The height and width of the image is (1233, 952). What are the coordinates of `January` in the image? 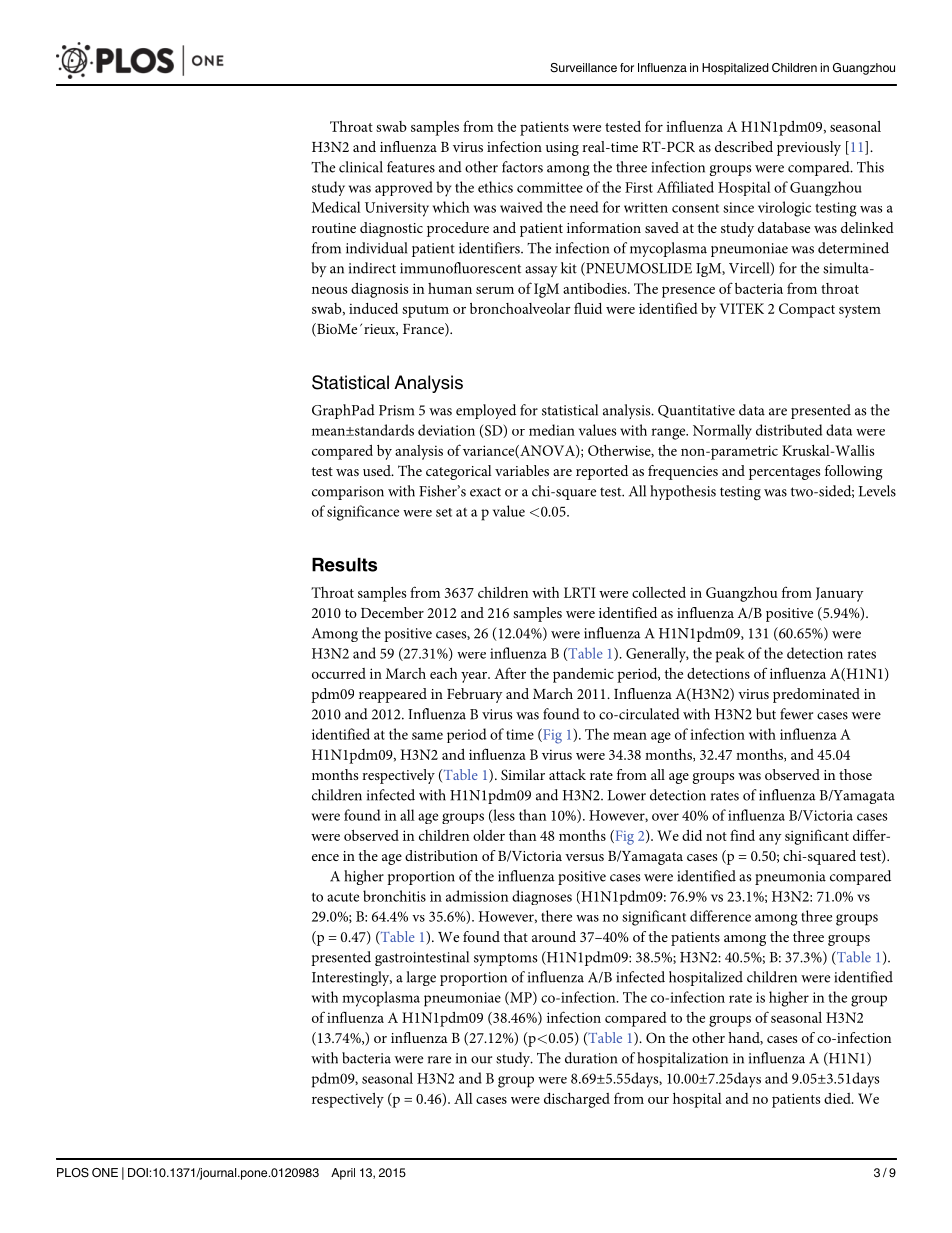 It's located at (840, 594).
